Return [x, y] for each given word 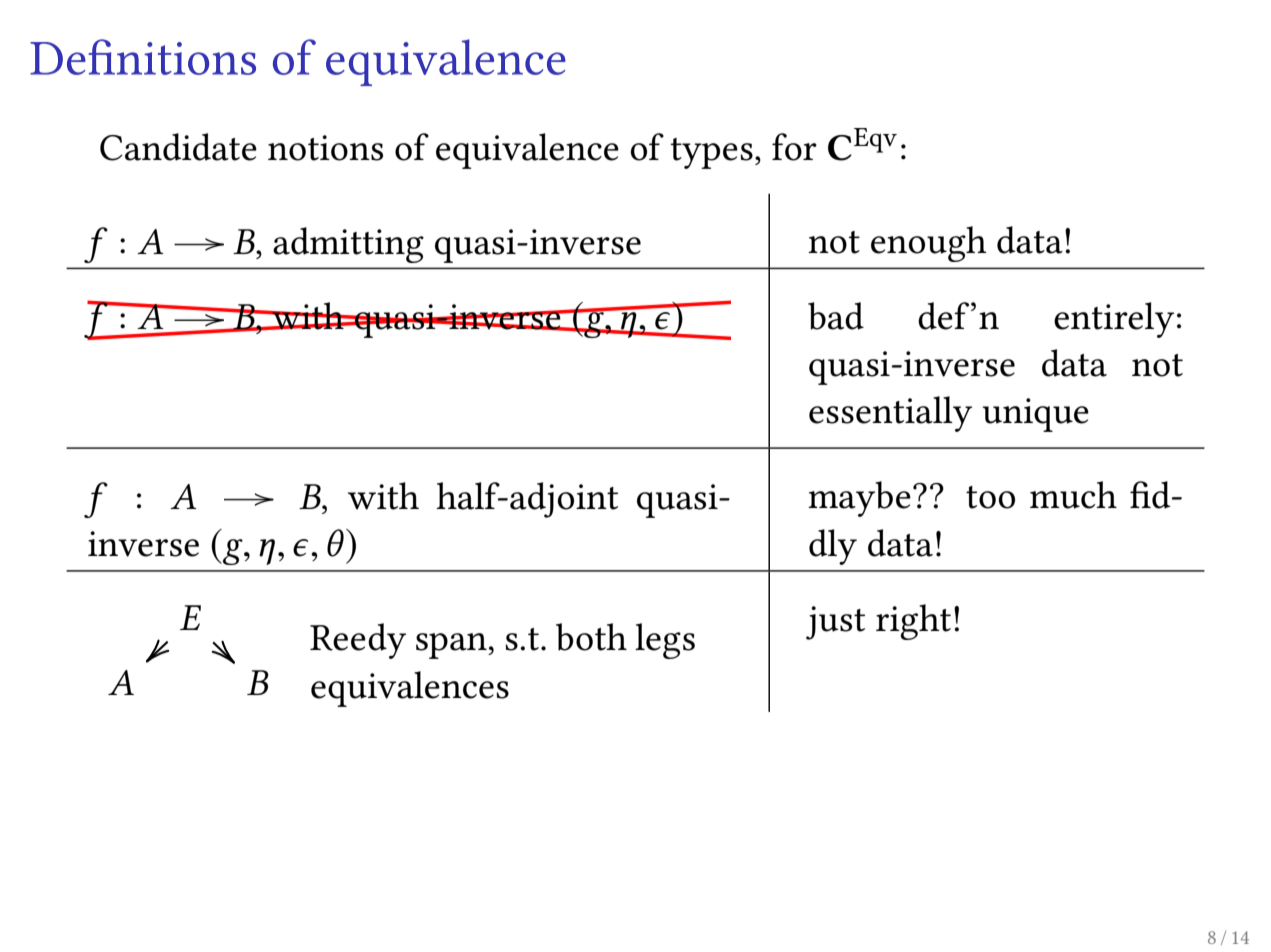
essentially [890, 414]
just [835, 623]
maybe [859, 499]
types [712, 153]
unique [1036, 415]
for [794, 147]
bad [836, 316]
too [990, 497]
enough [929, 244]
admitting [348, 245]
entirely [1114, 320]
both [591, 637]
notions [325, 148]
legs [665, 641]
